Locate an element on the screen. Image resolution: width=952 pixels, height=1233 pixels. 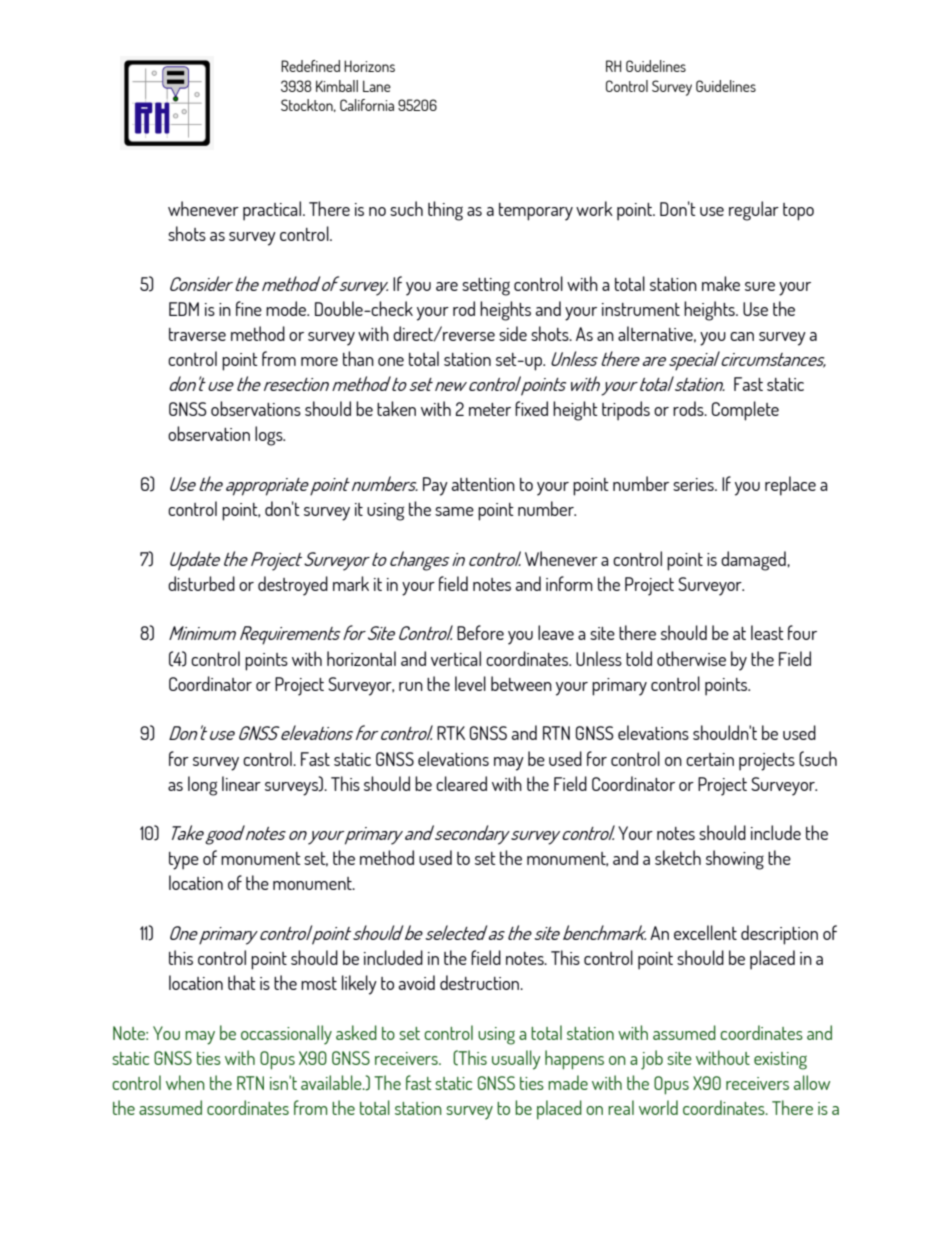
occassionally is located at coordinates (286, 1035).
